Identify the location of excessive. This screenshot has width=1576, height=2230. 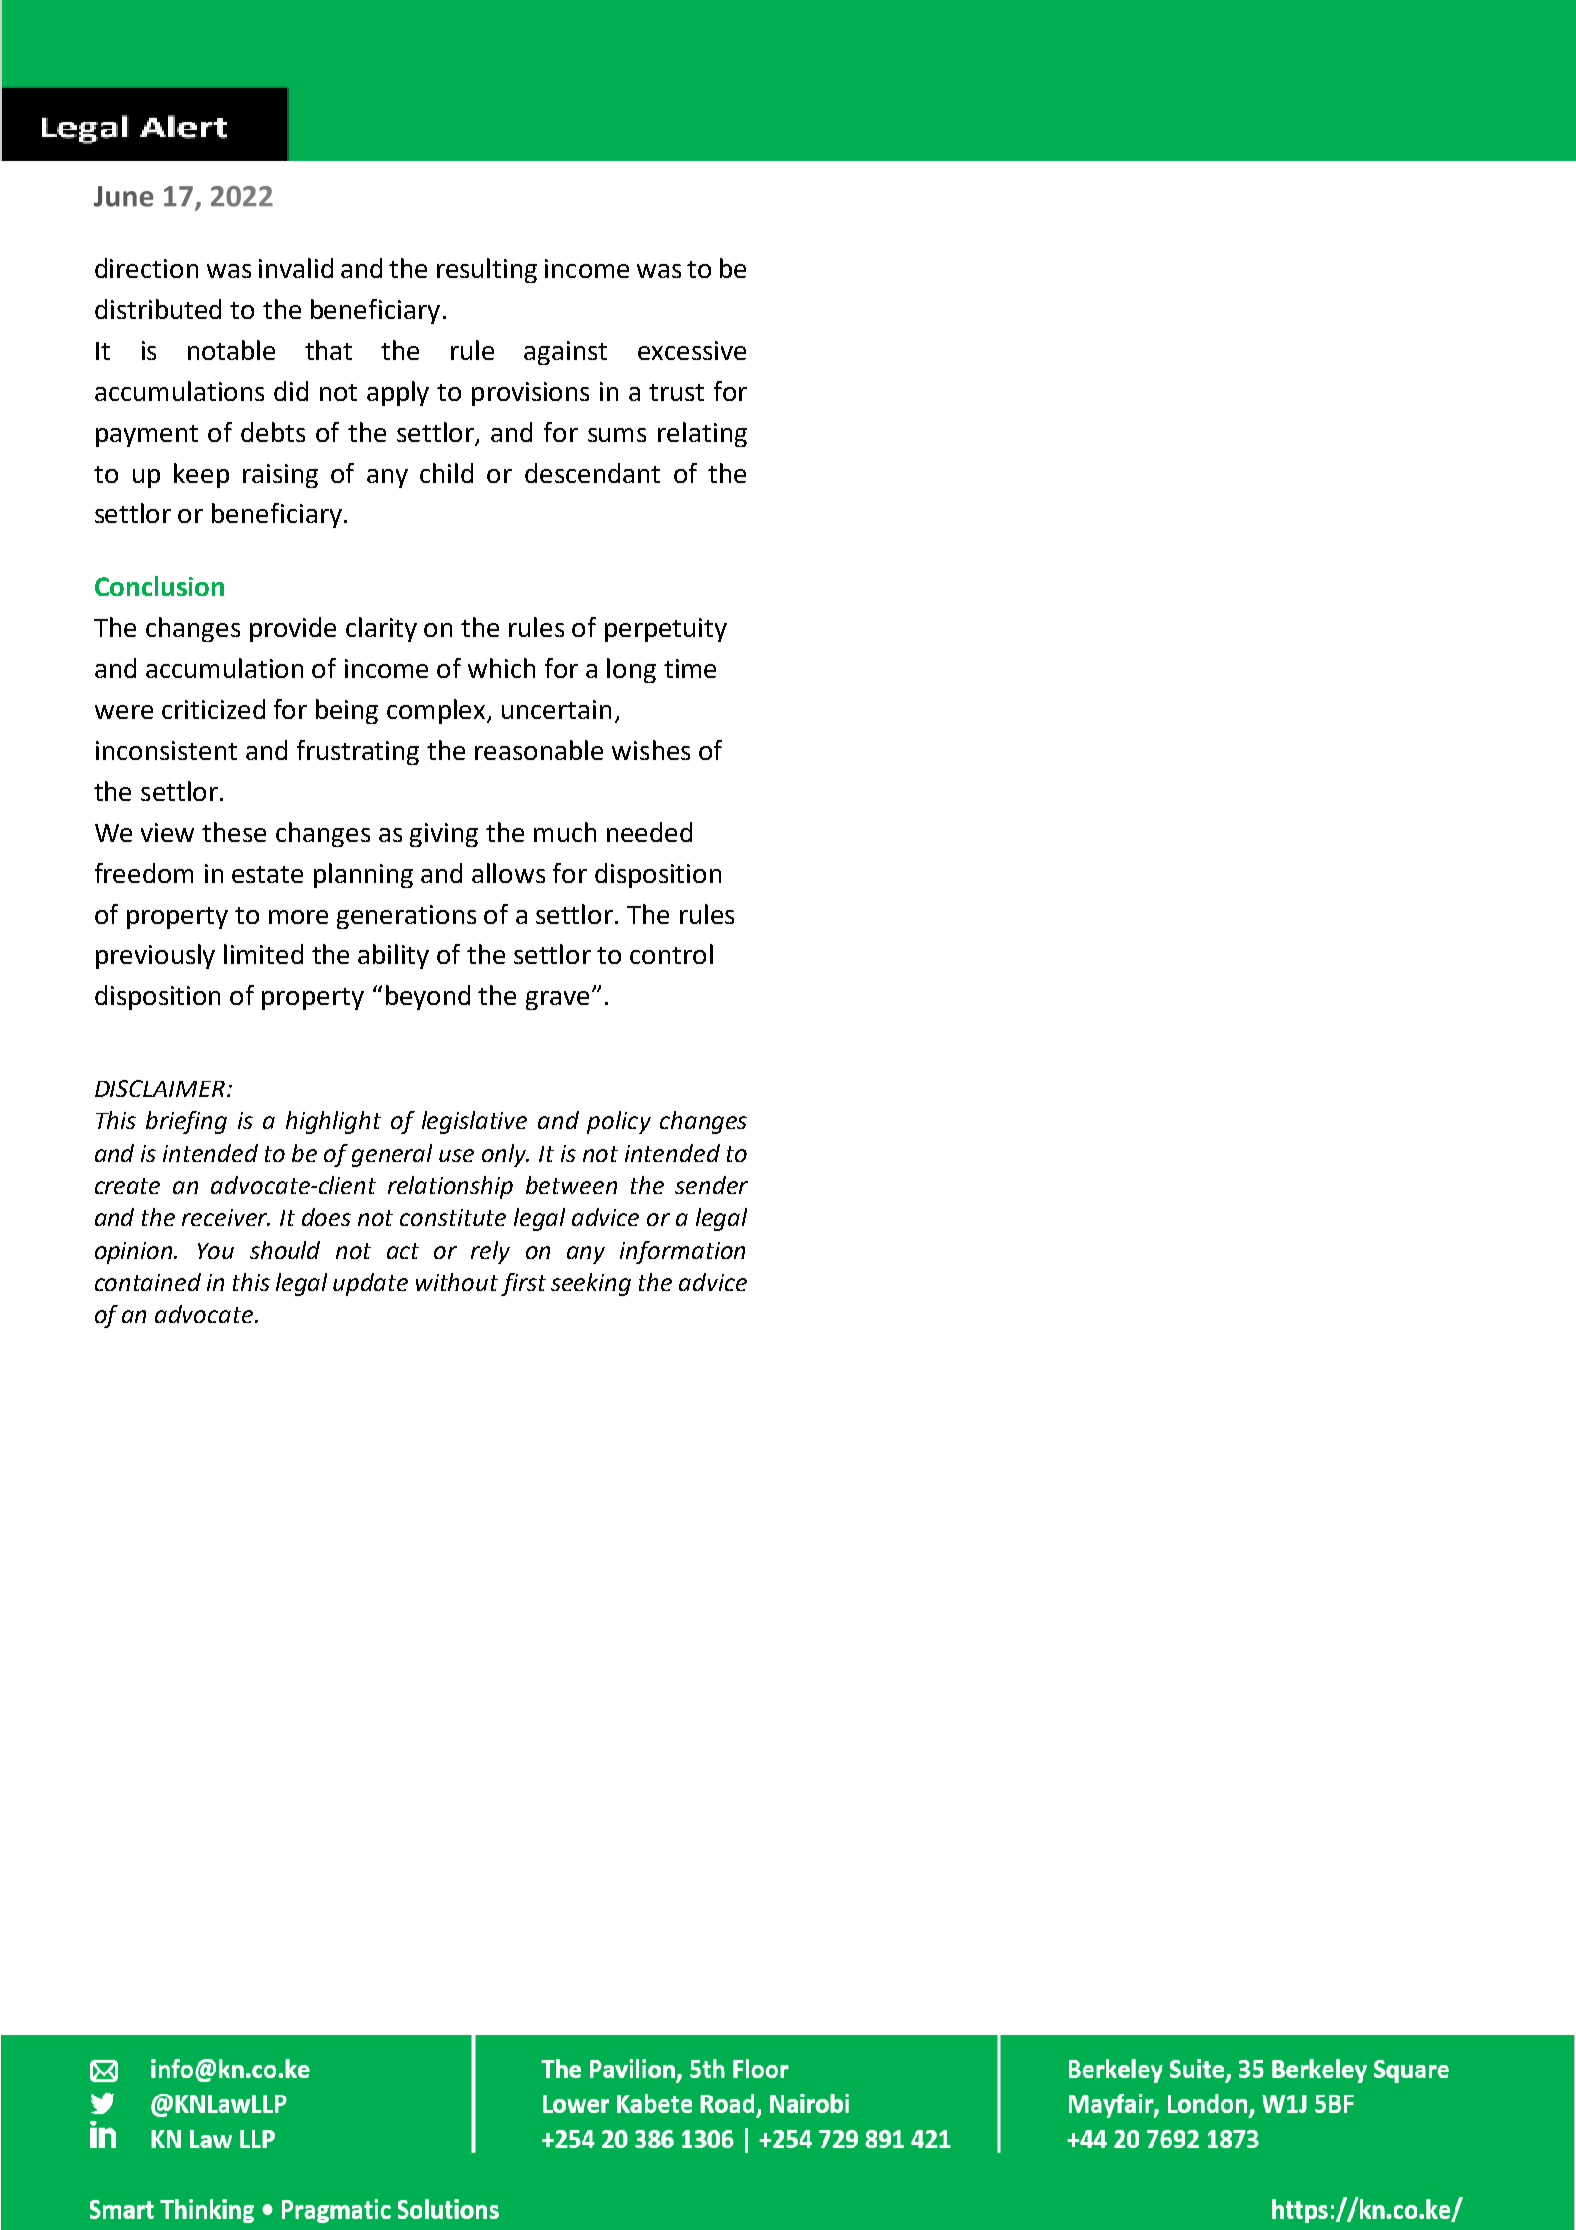
(692, 350).
